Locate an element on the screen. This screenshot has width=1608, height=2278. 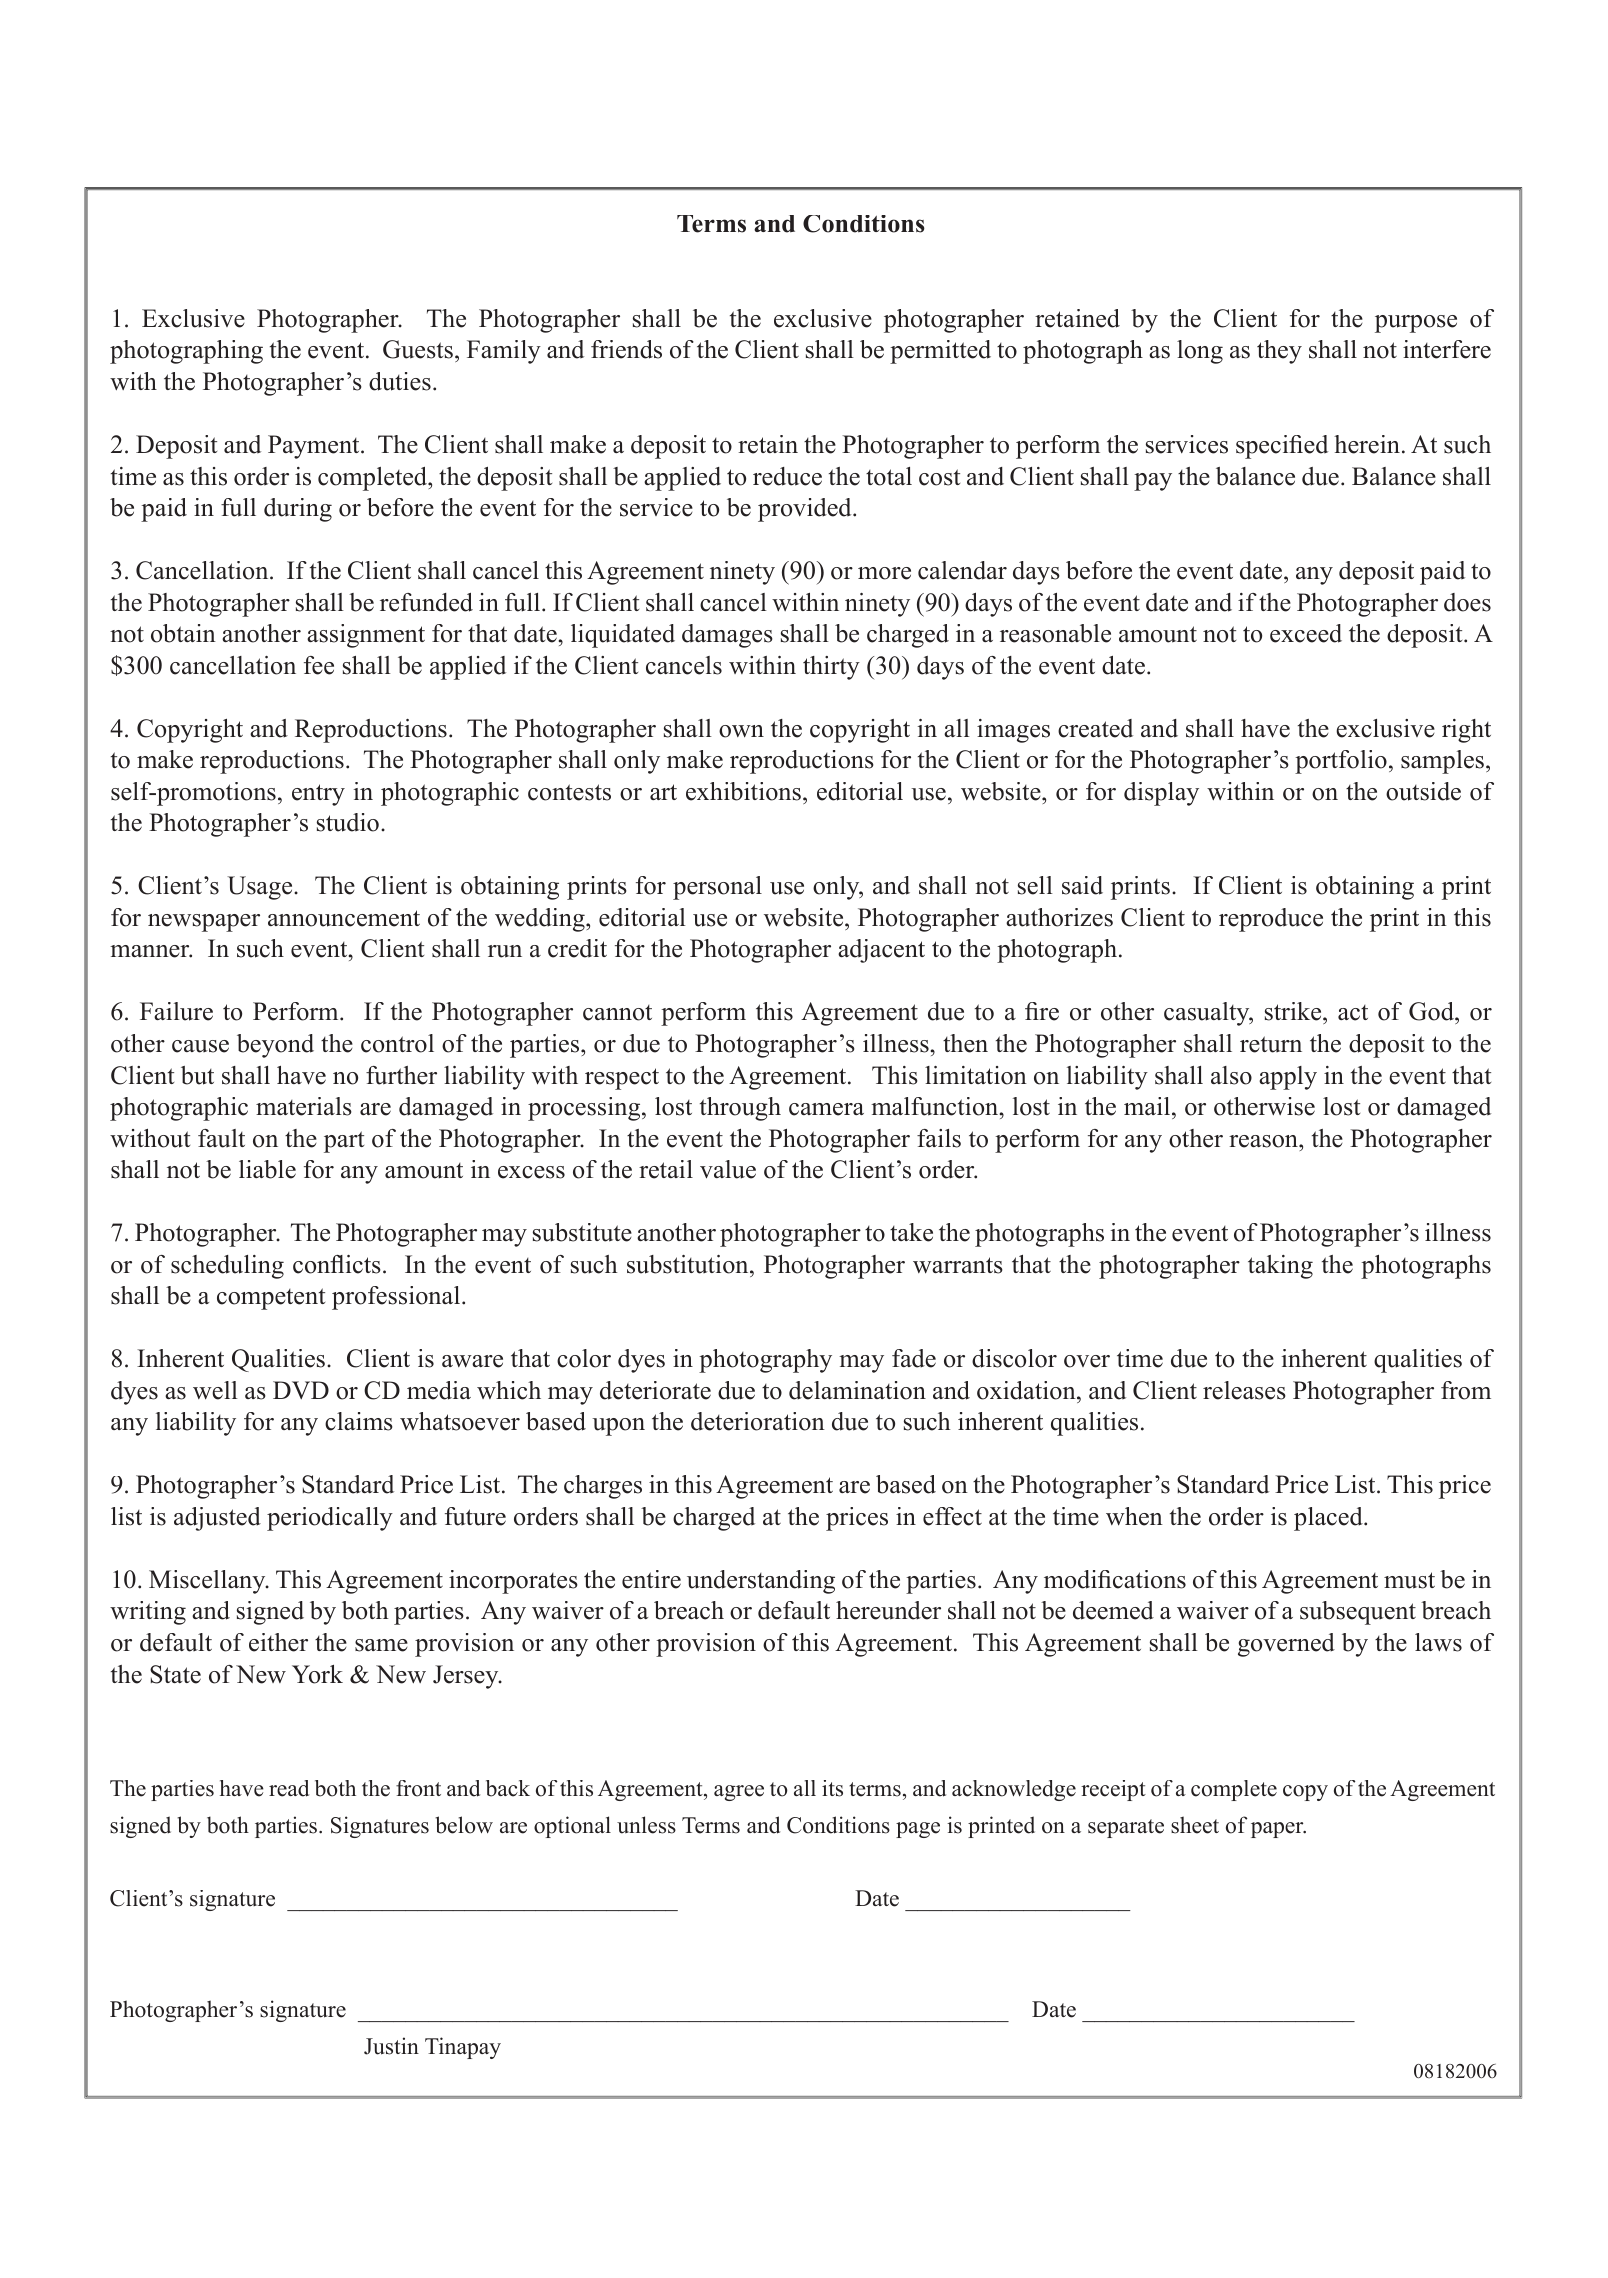
they is located at coordinates (1279, 352).
